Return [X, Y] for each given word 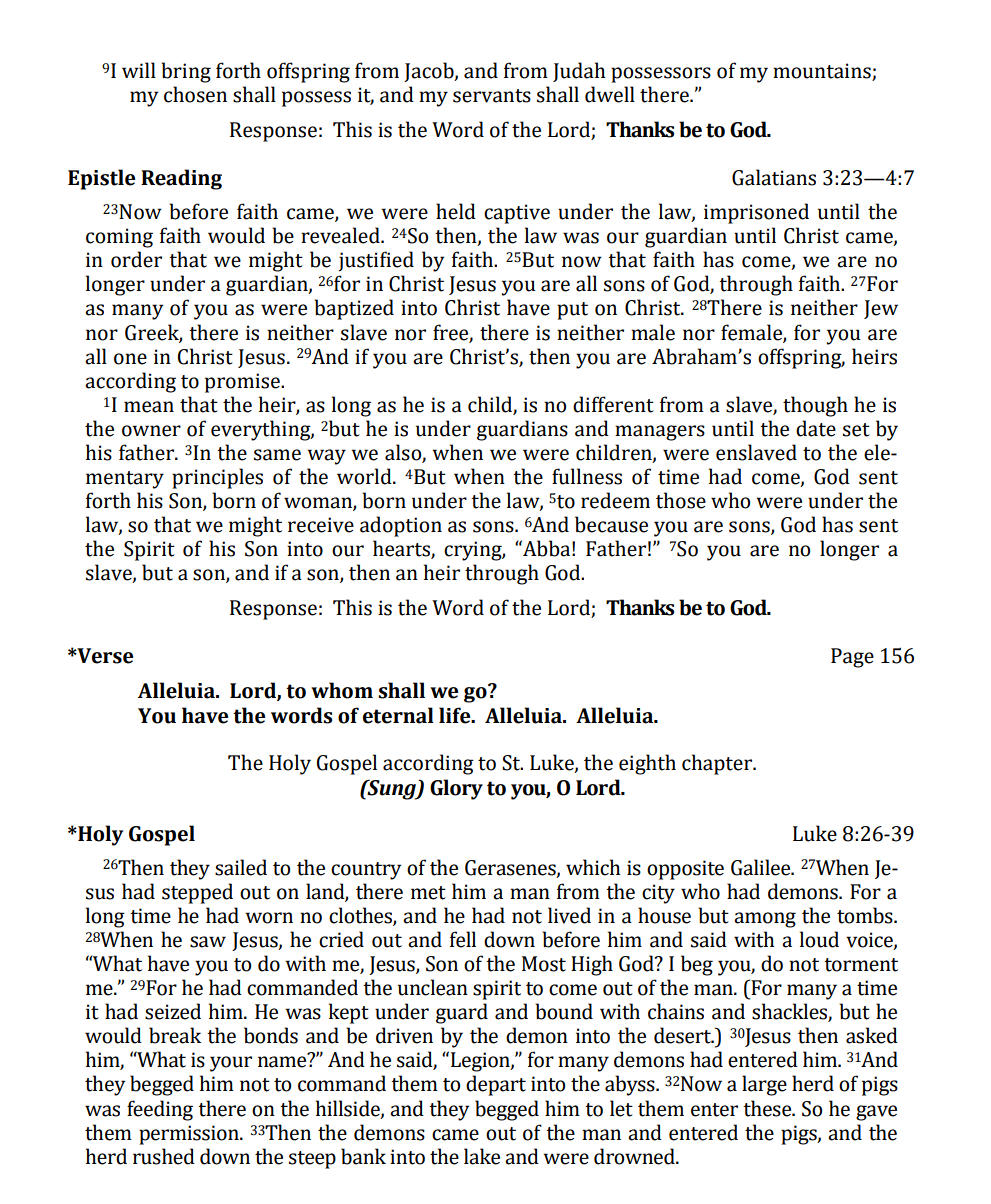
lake [482, 1156]
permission [190, 1135]
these [768, 1108]
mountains [823, 72]
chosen [195, 94]
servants [492, 96]
